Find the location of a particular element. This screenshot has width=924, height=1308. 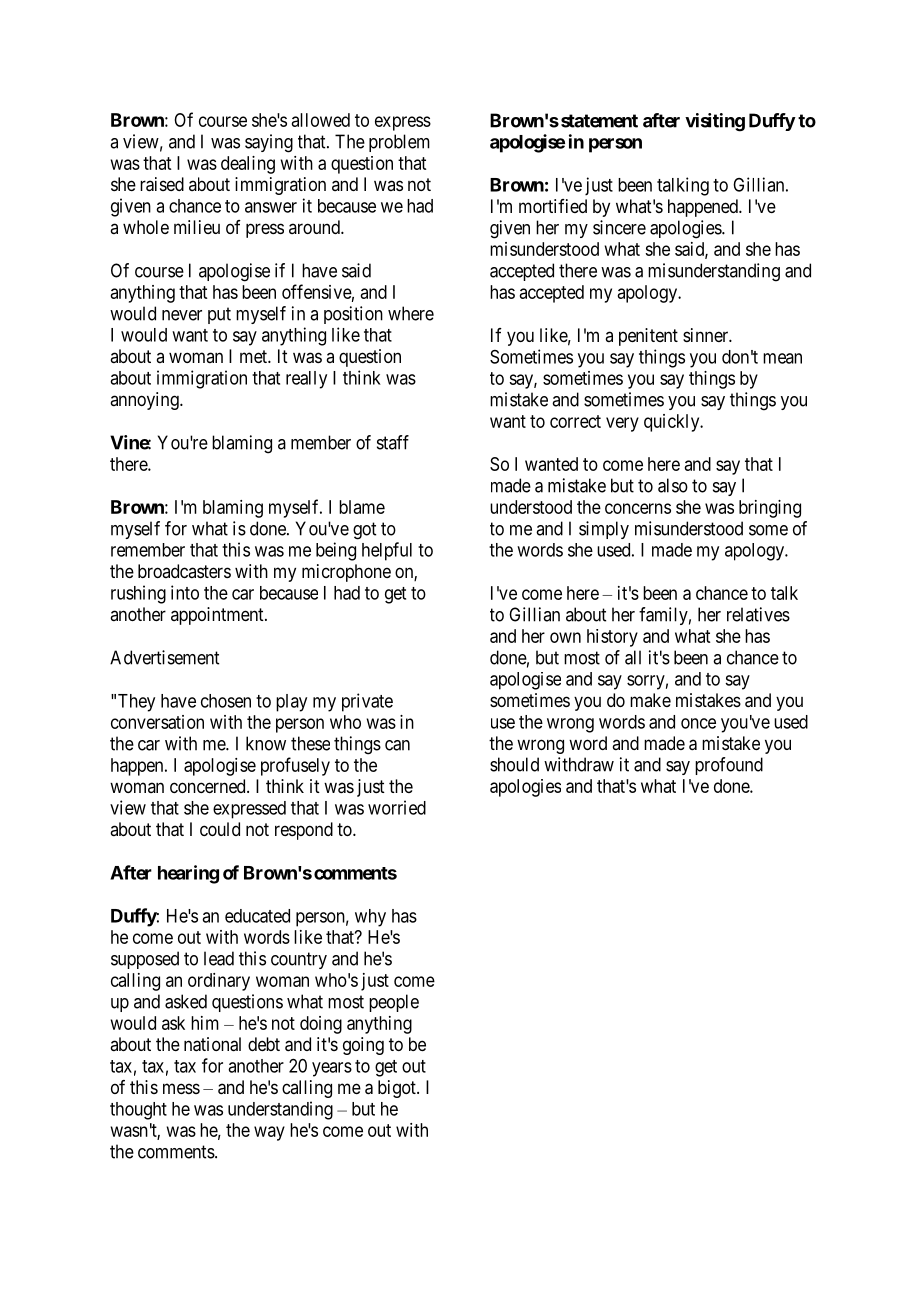

profound is located at coordinates (729, 766).
